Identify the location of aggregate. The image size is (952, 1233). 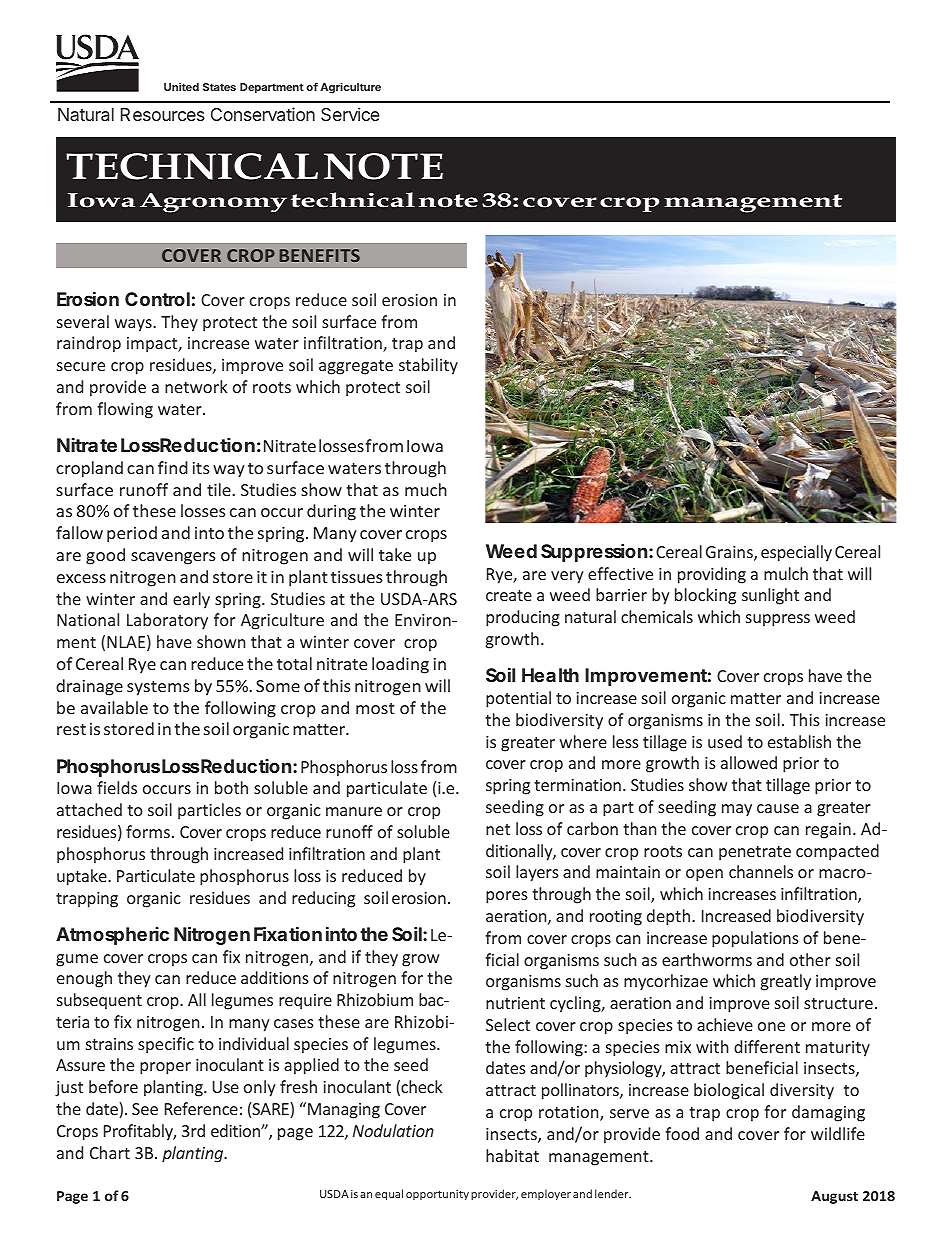
(356, 367).
